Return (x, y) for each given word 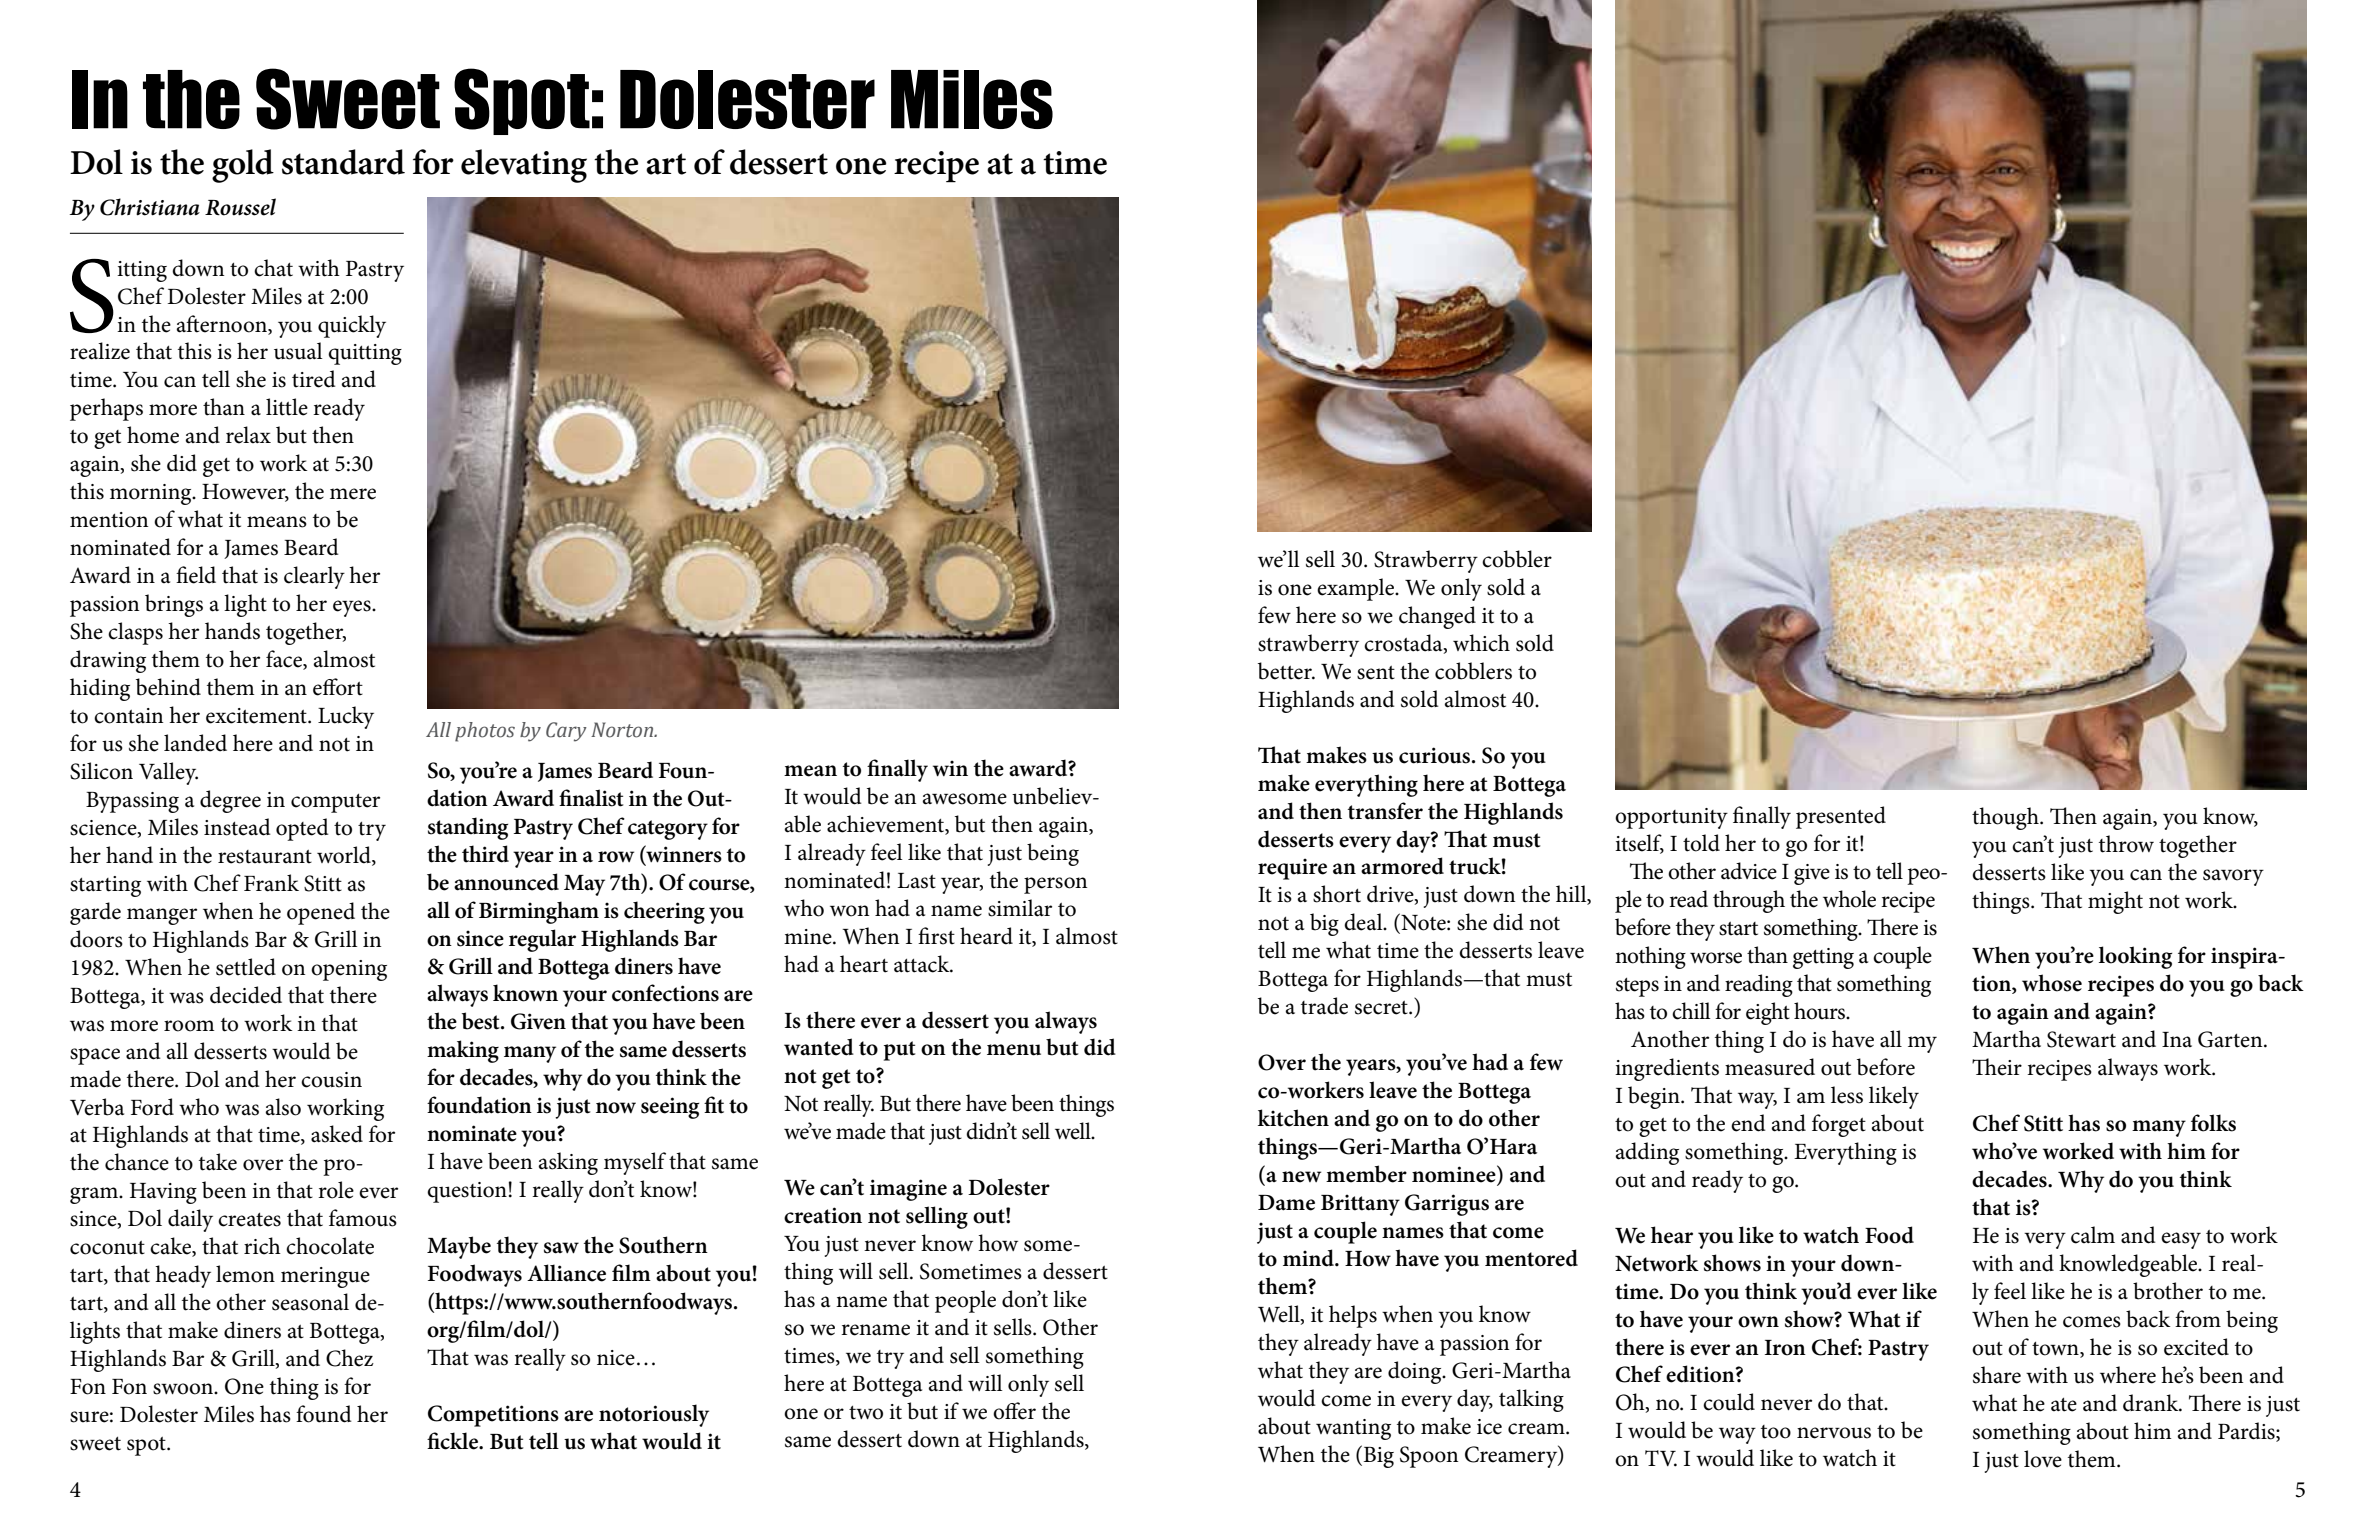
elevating (524, 166)
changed (1437, 617)
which (1481, 643)
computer (335, 803)
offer (1014, 1411)
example (1357, 589)
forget (1839, 1125)
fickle (454, 1441)
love (2043, 1459)
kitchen (1293, 1118)
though (2006, 818)
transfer (1385, 811)
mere (353, 494)
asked (337, 1134)
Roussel (240, 207)
